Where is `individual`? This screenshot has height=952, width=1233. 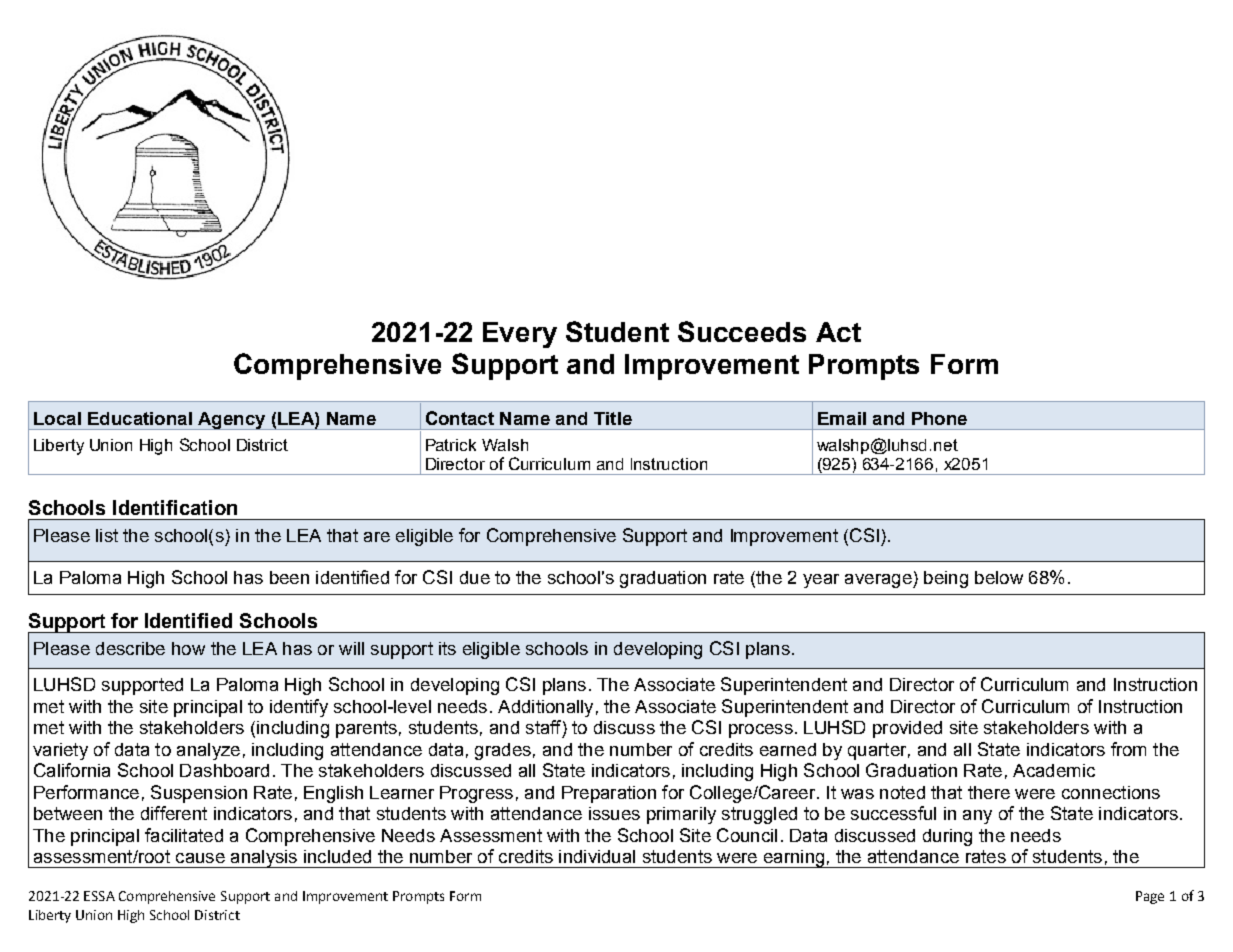
individual is located at coordinates (597, 856).
